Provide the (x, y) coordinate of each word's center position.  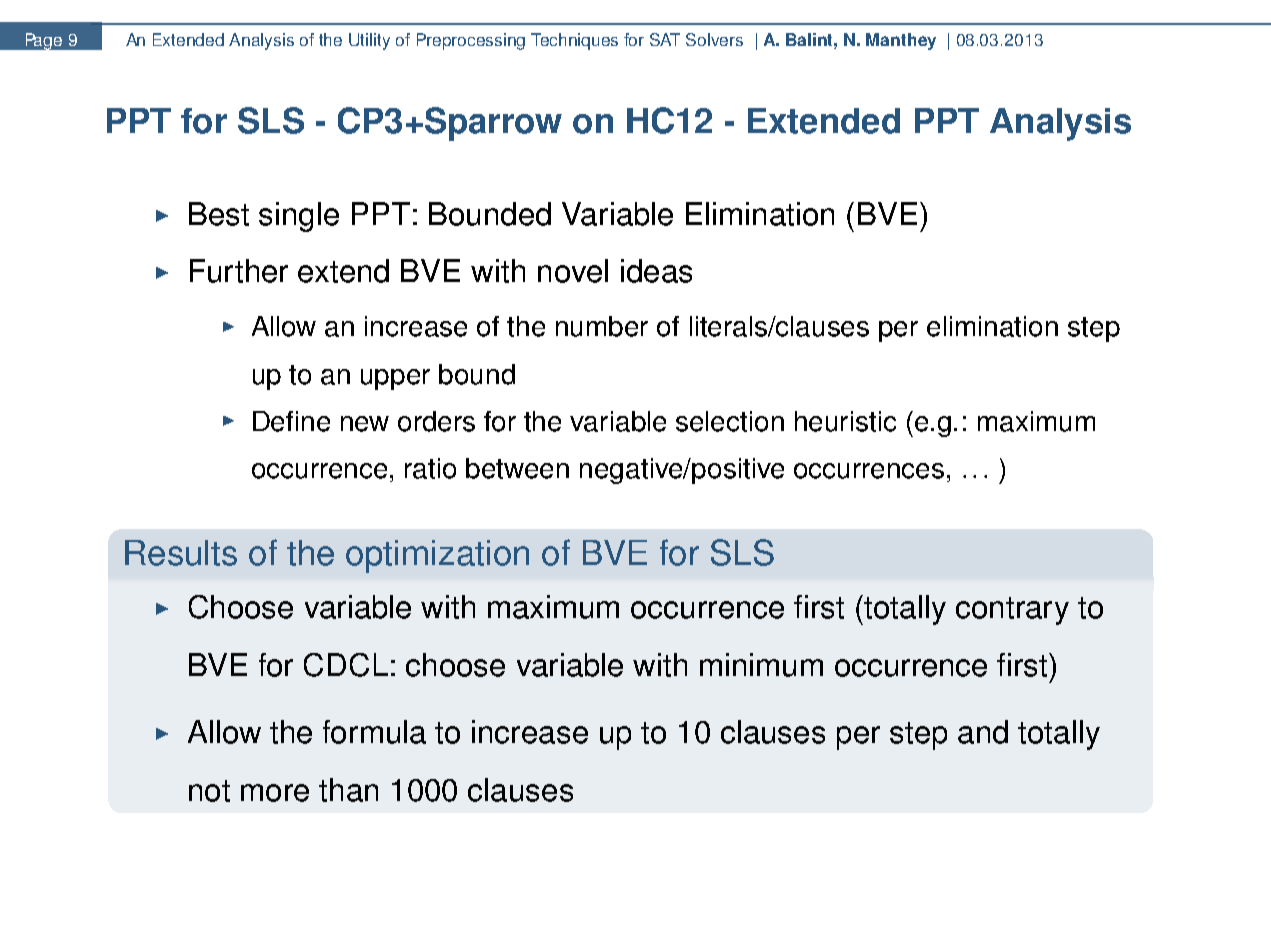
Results (181, 553)
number (602, 326)
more (275, 793)
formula (374, 732)
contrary (1012, 611)
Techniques (574, 41)
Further (239, 271)
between (517, 468)
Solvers (714, 39)
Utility (369, 41)
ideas (656, 271)
